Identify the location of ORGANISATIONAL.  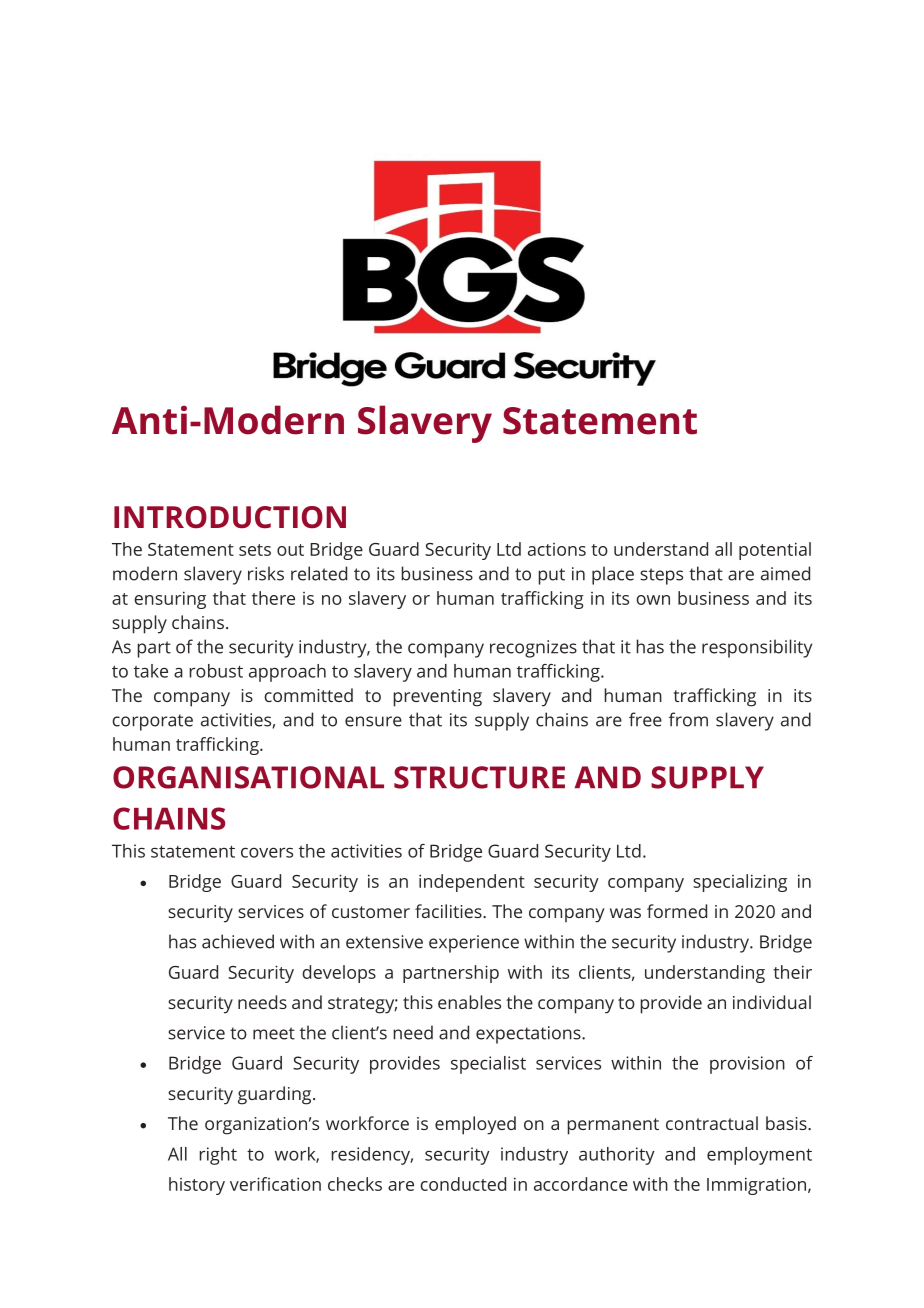
(248, 777).
